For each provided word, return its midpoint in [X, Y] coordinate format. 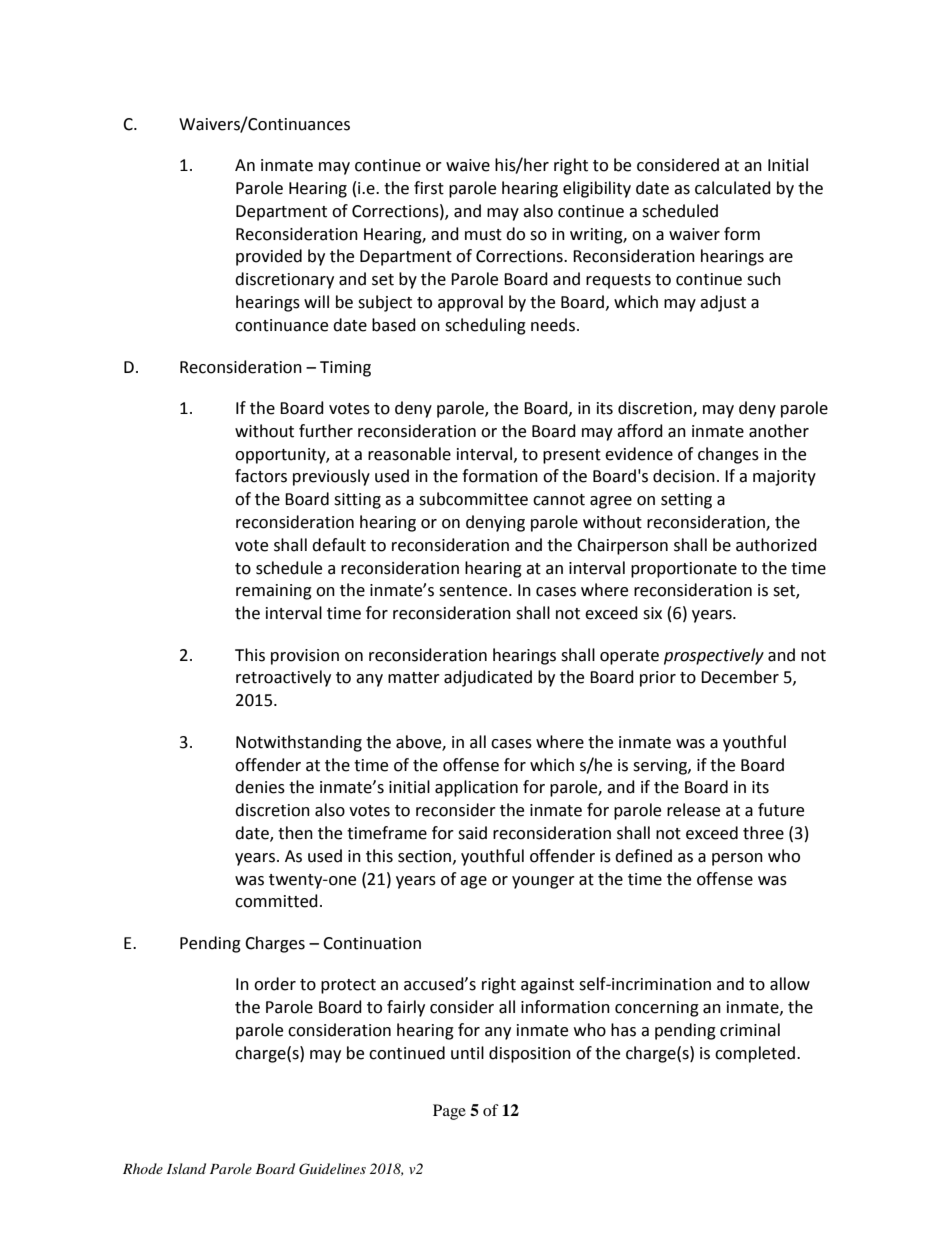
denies [260, 787]
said [472, 833]
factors [261, 476]
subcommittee [473, 499]
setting [686, 501]
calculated [733, 188]
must [483, 235]
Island [186, 1168]
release [693, 810]
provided [269, 257]
